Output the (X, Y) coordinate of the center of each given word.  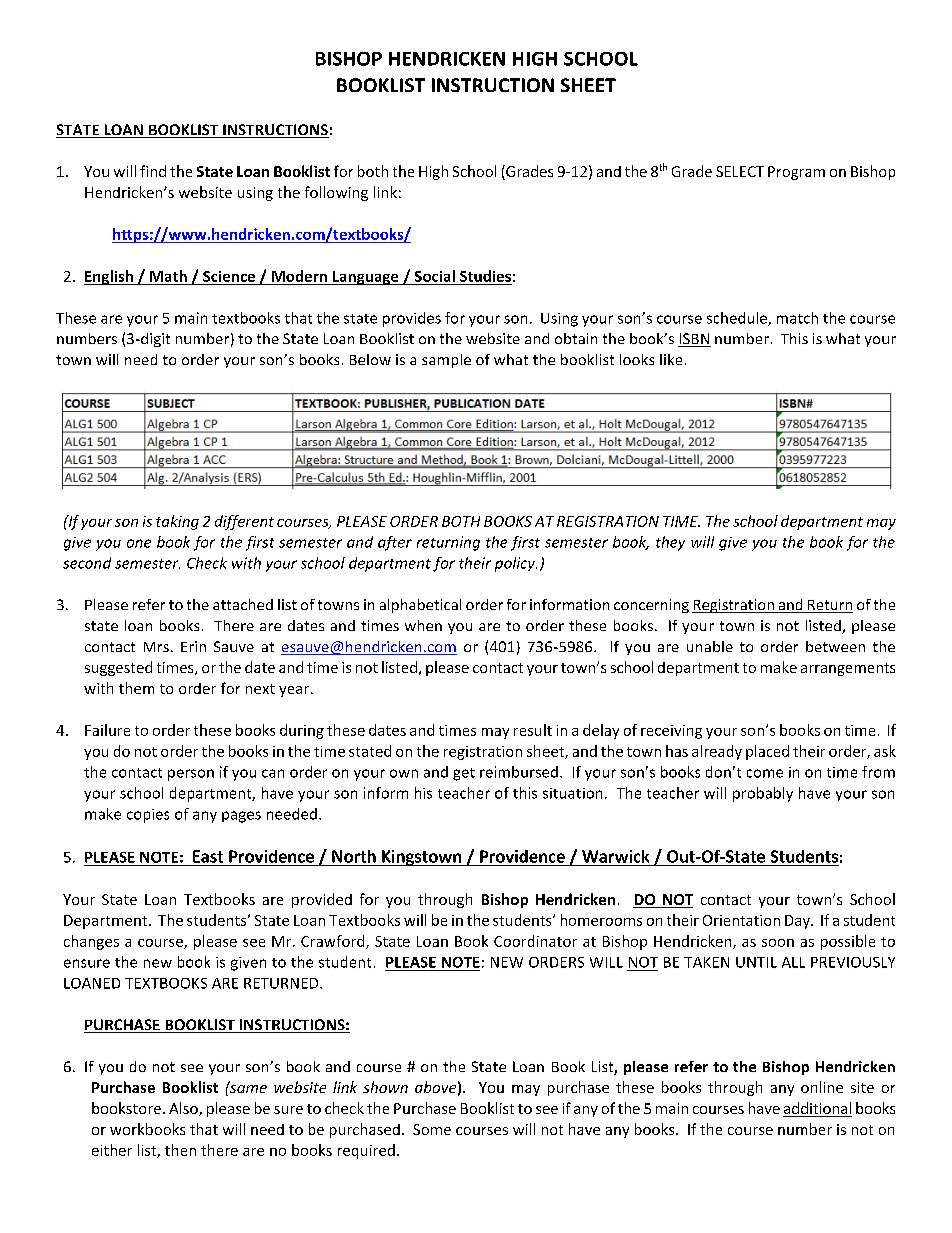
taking (177, 522)
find (153, 171)
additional (817, 1109)
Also (184, 1109)
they (670, 543)
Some (432, 1129)
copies (148, 816)
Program (796, 173)
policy (516, 564)
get (464, 774)
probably (763, 794)
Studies (485, 276)
